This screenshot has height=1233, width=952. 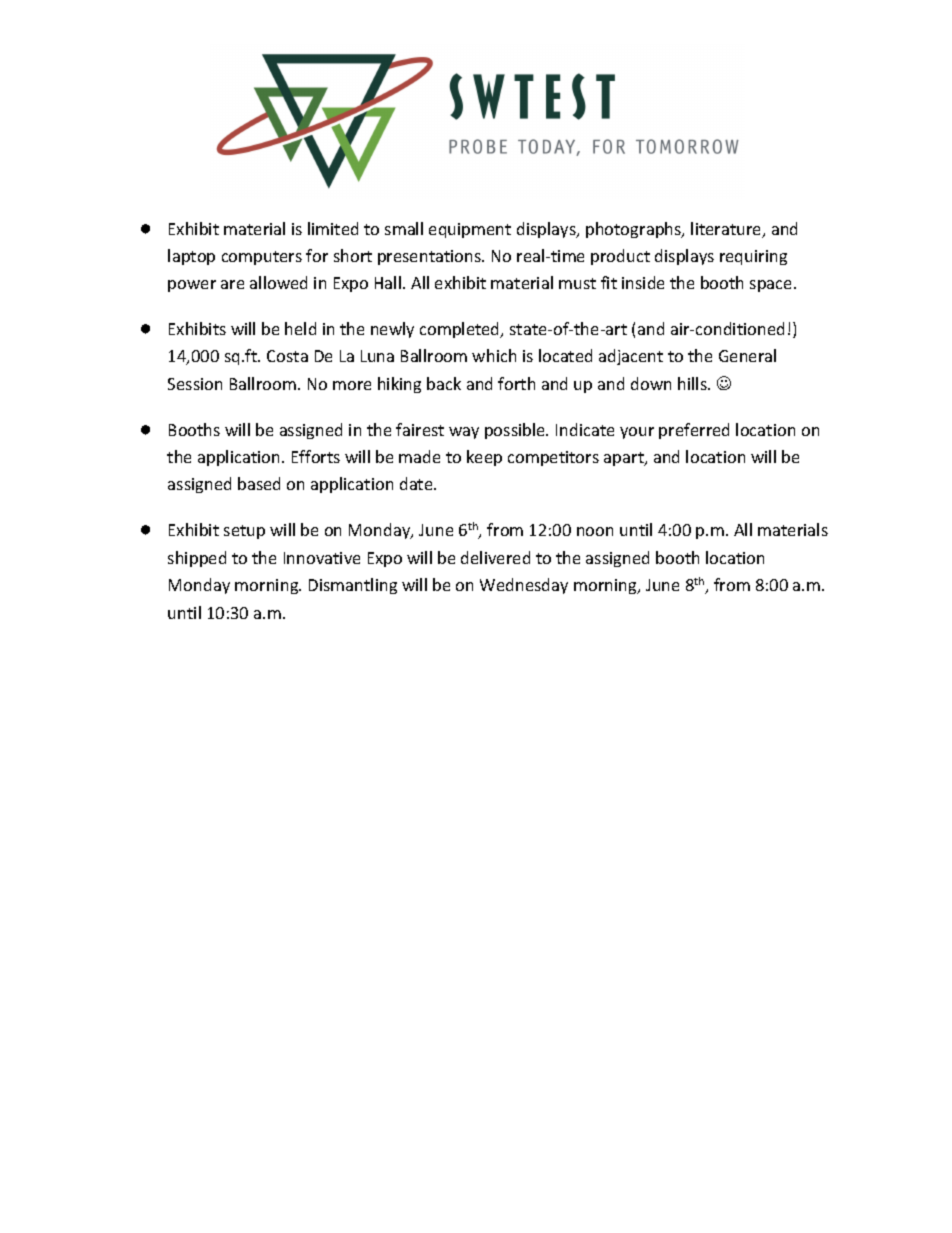 What do you see at coordinates (316, 456) in the screenshot?
I see `Efforts` at bounding box center [316, 456].
